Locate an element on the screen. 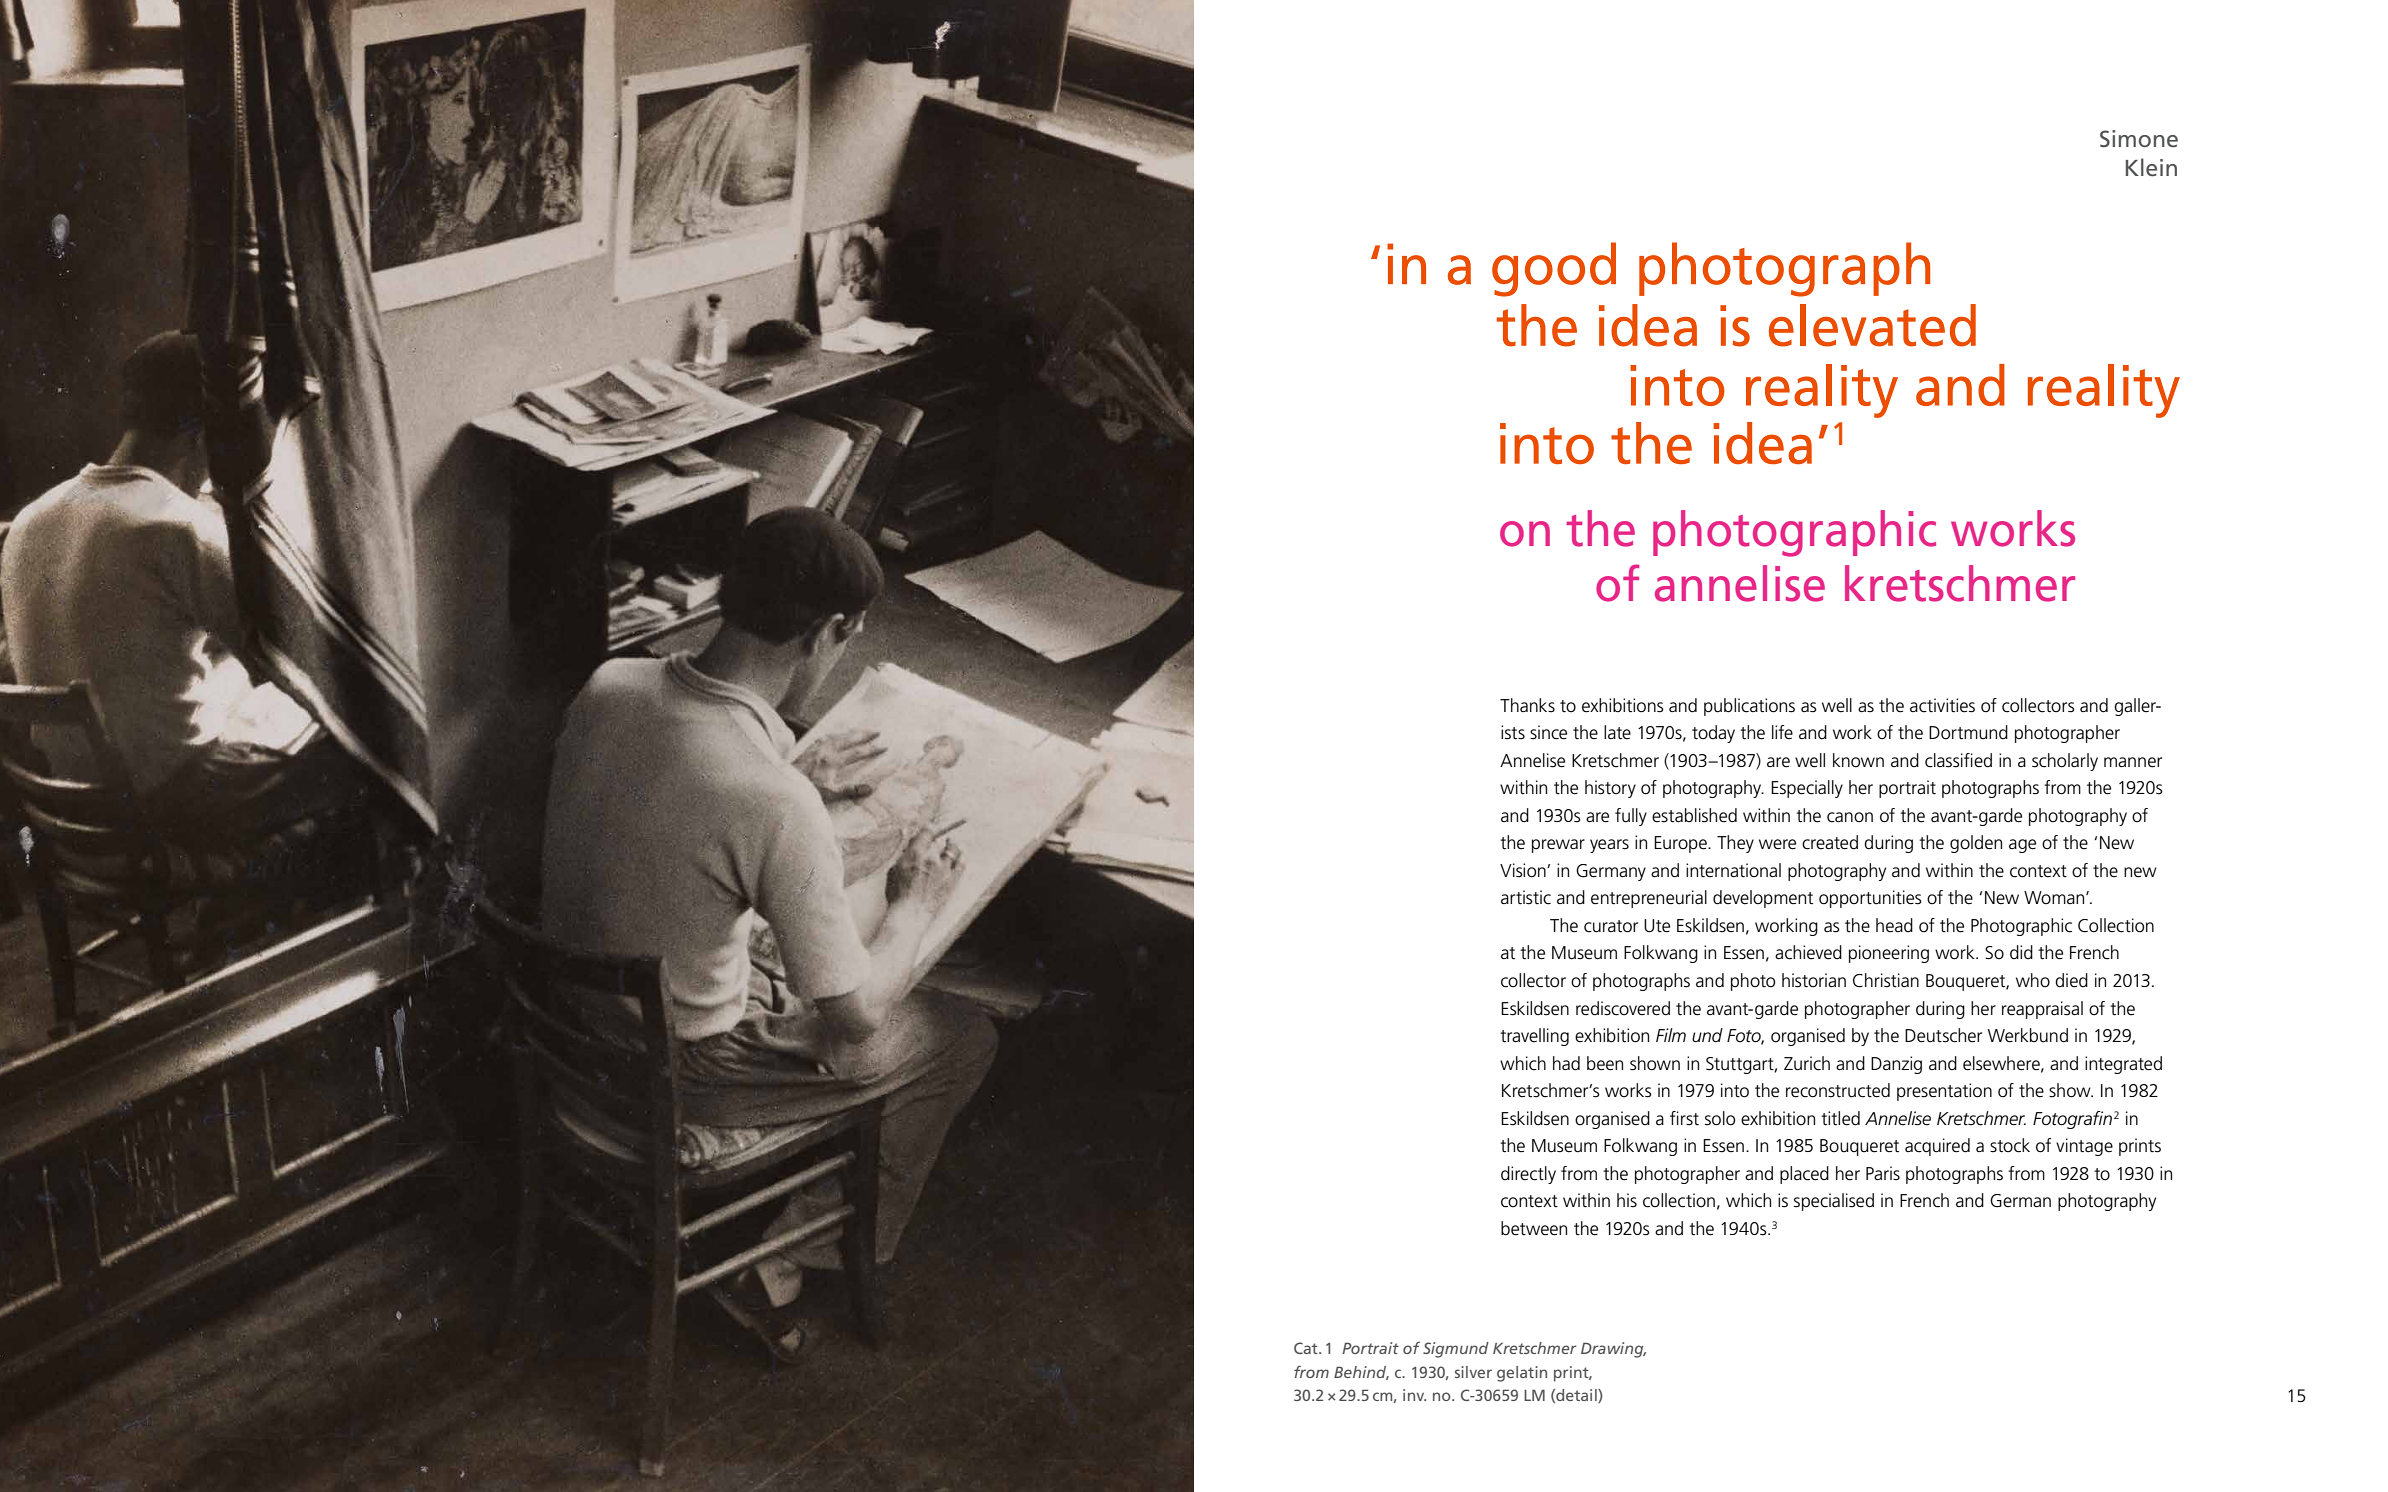 This screenshot has width=2388, height=1492. Sigmund is located at coordinates (1456, 1350).
